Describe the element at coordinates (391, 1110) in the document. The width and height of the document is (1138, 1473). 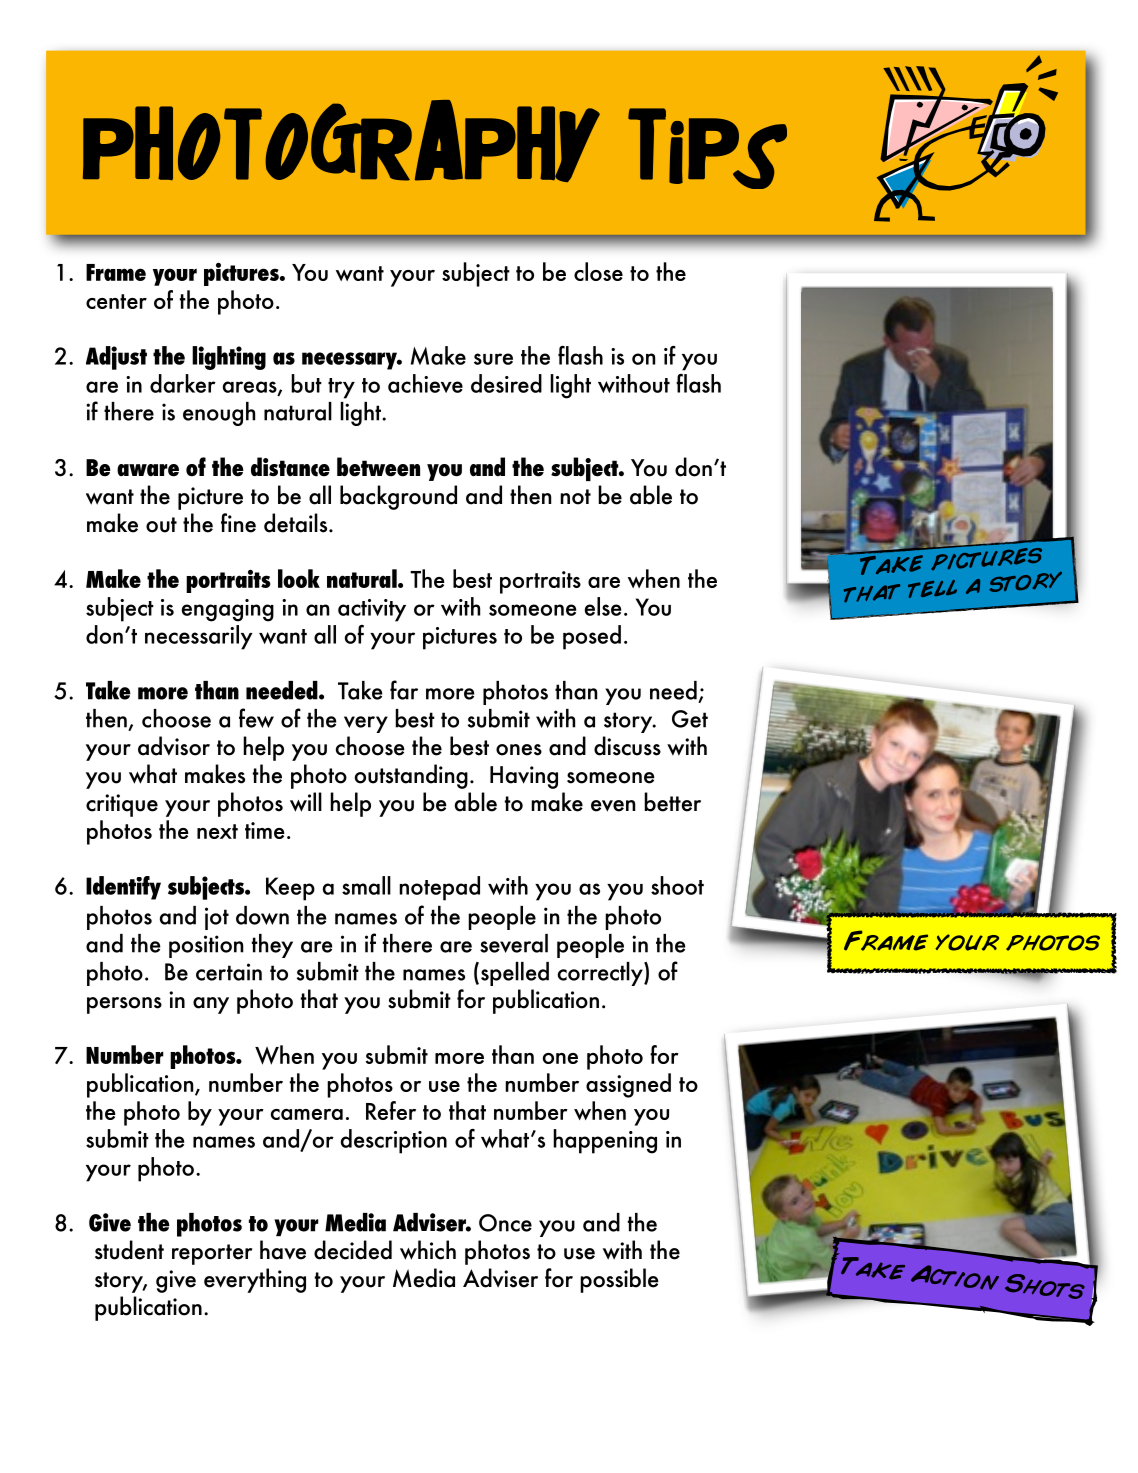
I see `Refer` at that location.
